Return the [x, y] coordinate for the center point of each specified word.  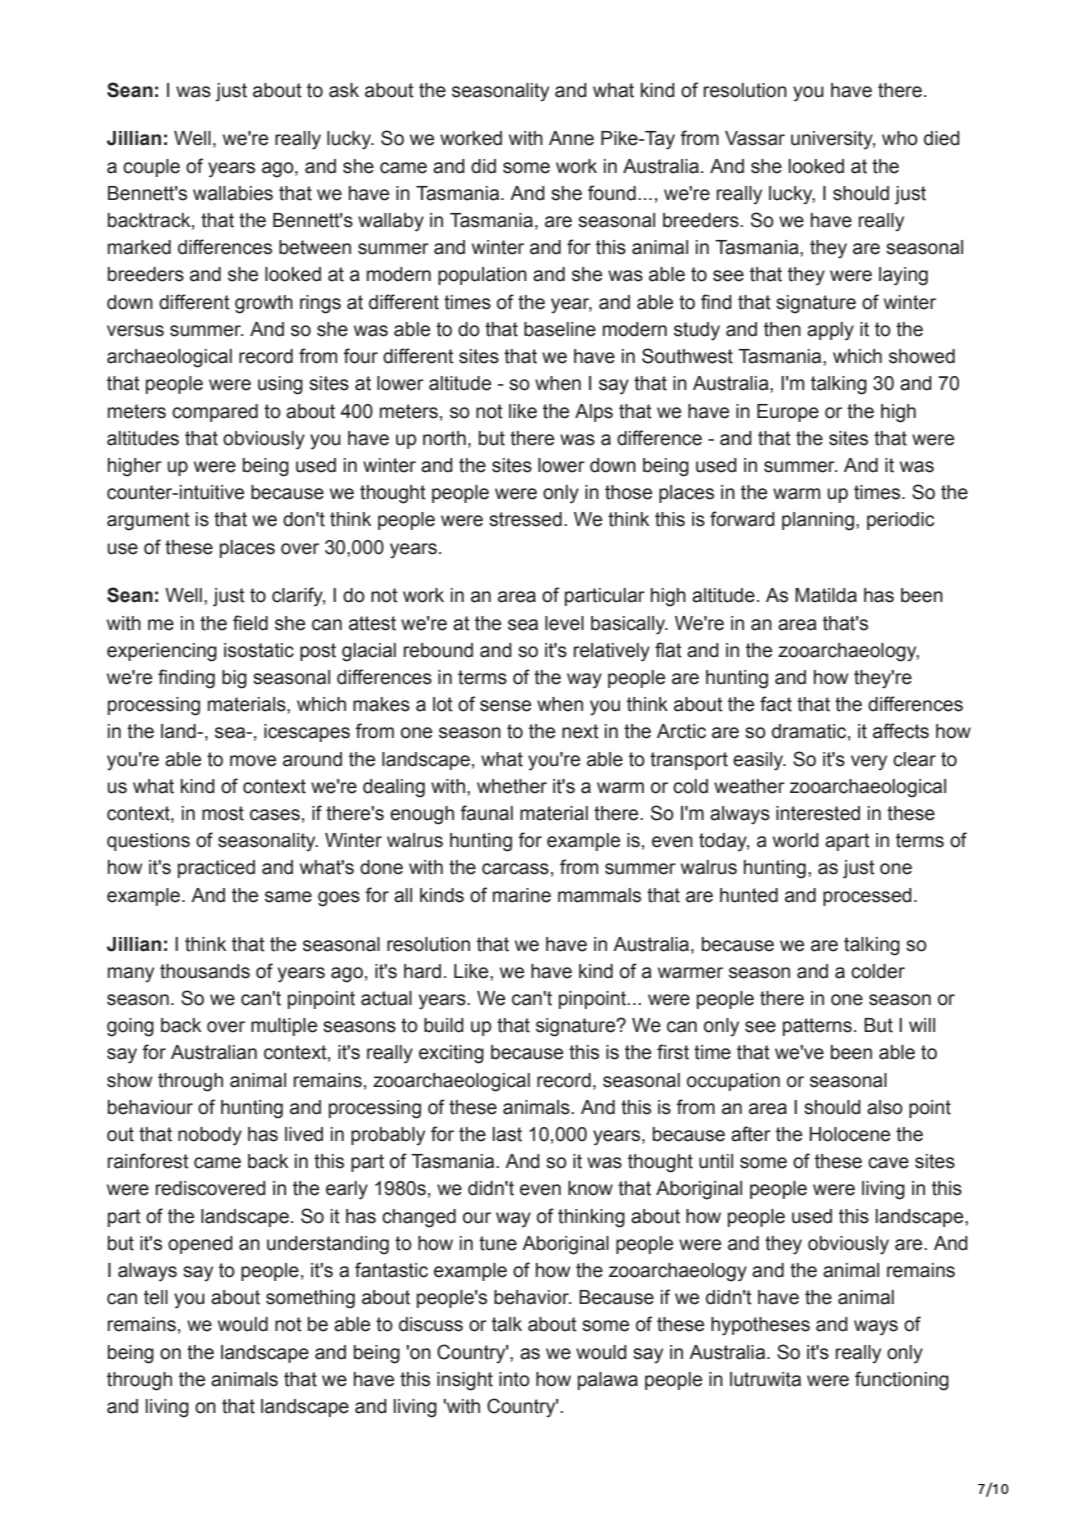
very [869, 763]
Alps [594, 413]
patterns [817, 1027]
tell [156, 1297]
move [253, 761]
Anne [571, 138]
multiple [284, 1027]
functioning [902, 1381]
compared [215, 413]
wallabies [233, 193]
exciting [451, 1054]
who [900, 138]
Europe [788, 413]
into [514, 1379]
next [580, 731]
